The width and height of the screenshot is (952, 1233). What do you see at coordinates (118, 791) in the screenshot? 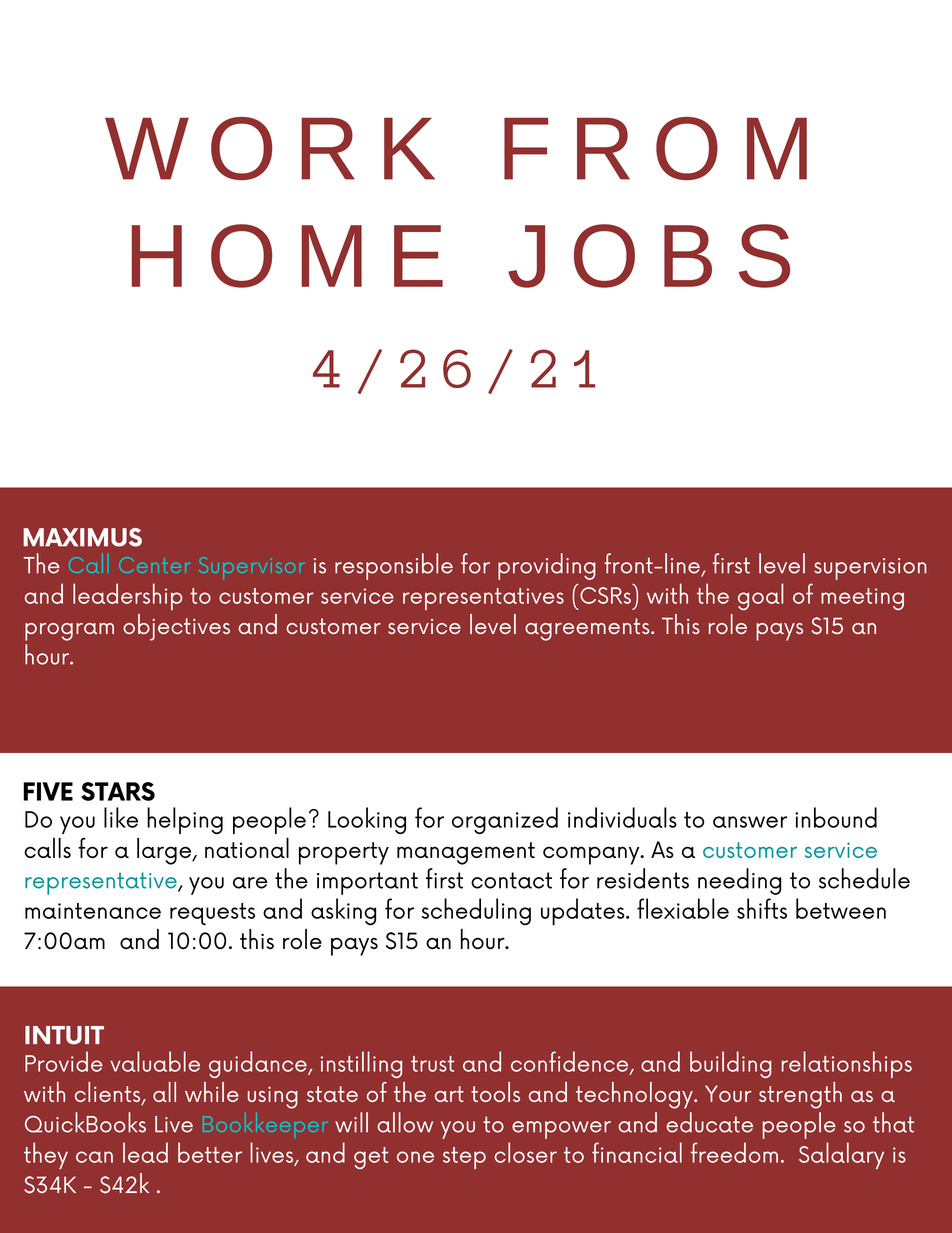
I see `STARS` at bounding box center [118, 791].
